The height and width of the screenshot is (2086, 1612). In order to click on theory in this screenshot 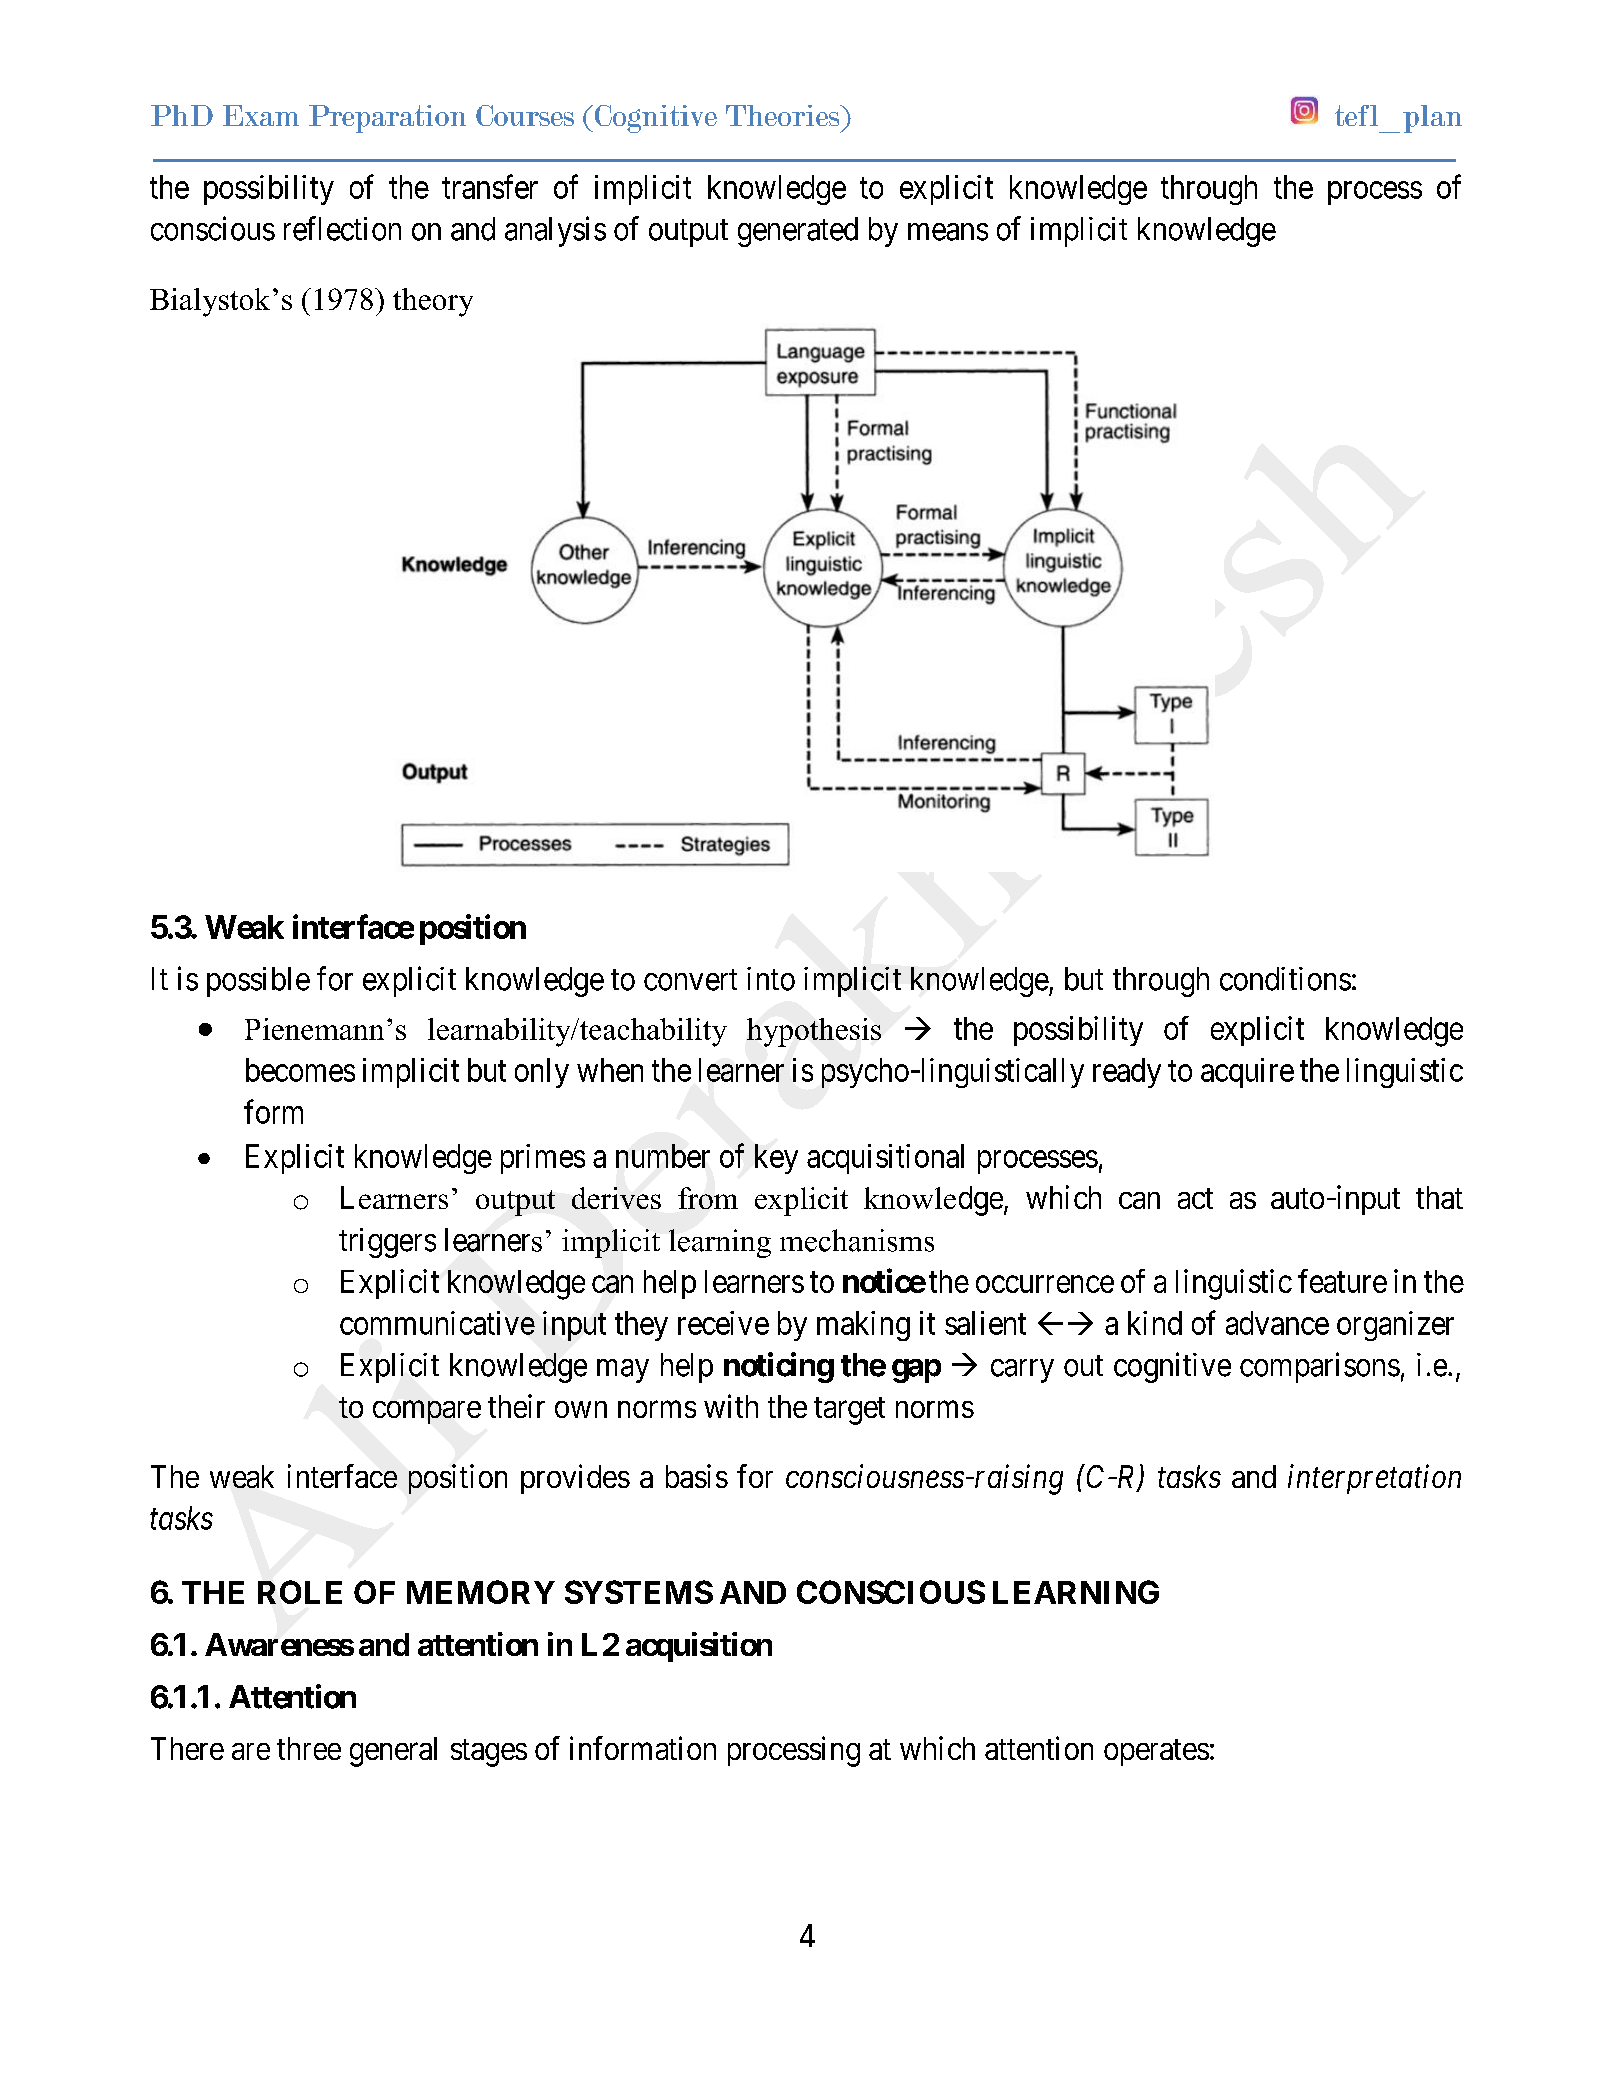, I will do `click(433, 302)`.
